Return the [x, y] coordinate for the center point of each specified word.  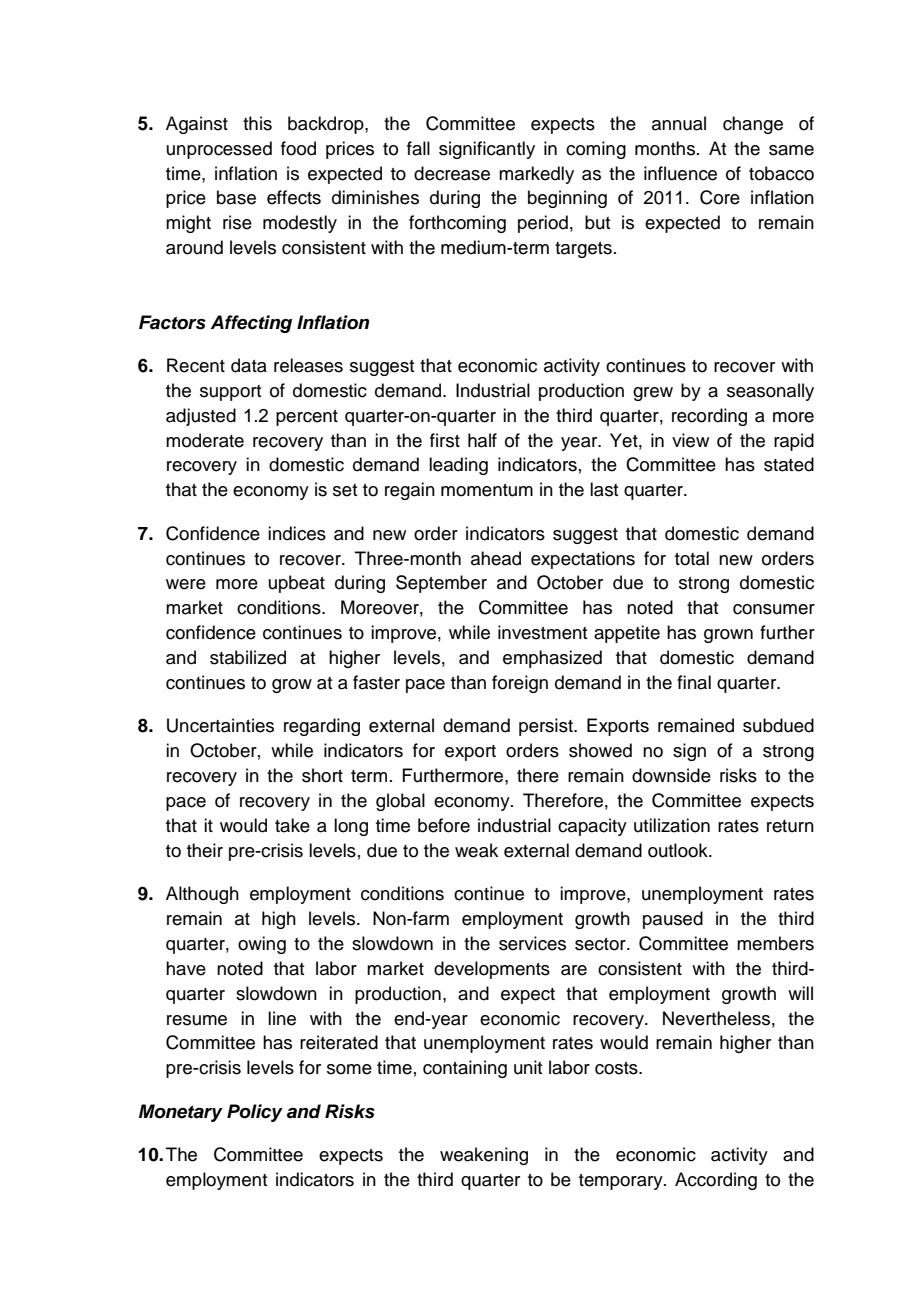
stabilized [248, 657]
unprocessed [219, 150]
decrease [452, 173]
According [716, 1181]
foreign [520, 684]
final [694, 682]
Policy [255, 1113]
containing [465, 1069]
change [753, 125]
